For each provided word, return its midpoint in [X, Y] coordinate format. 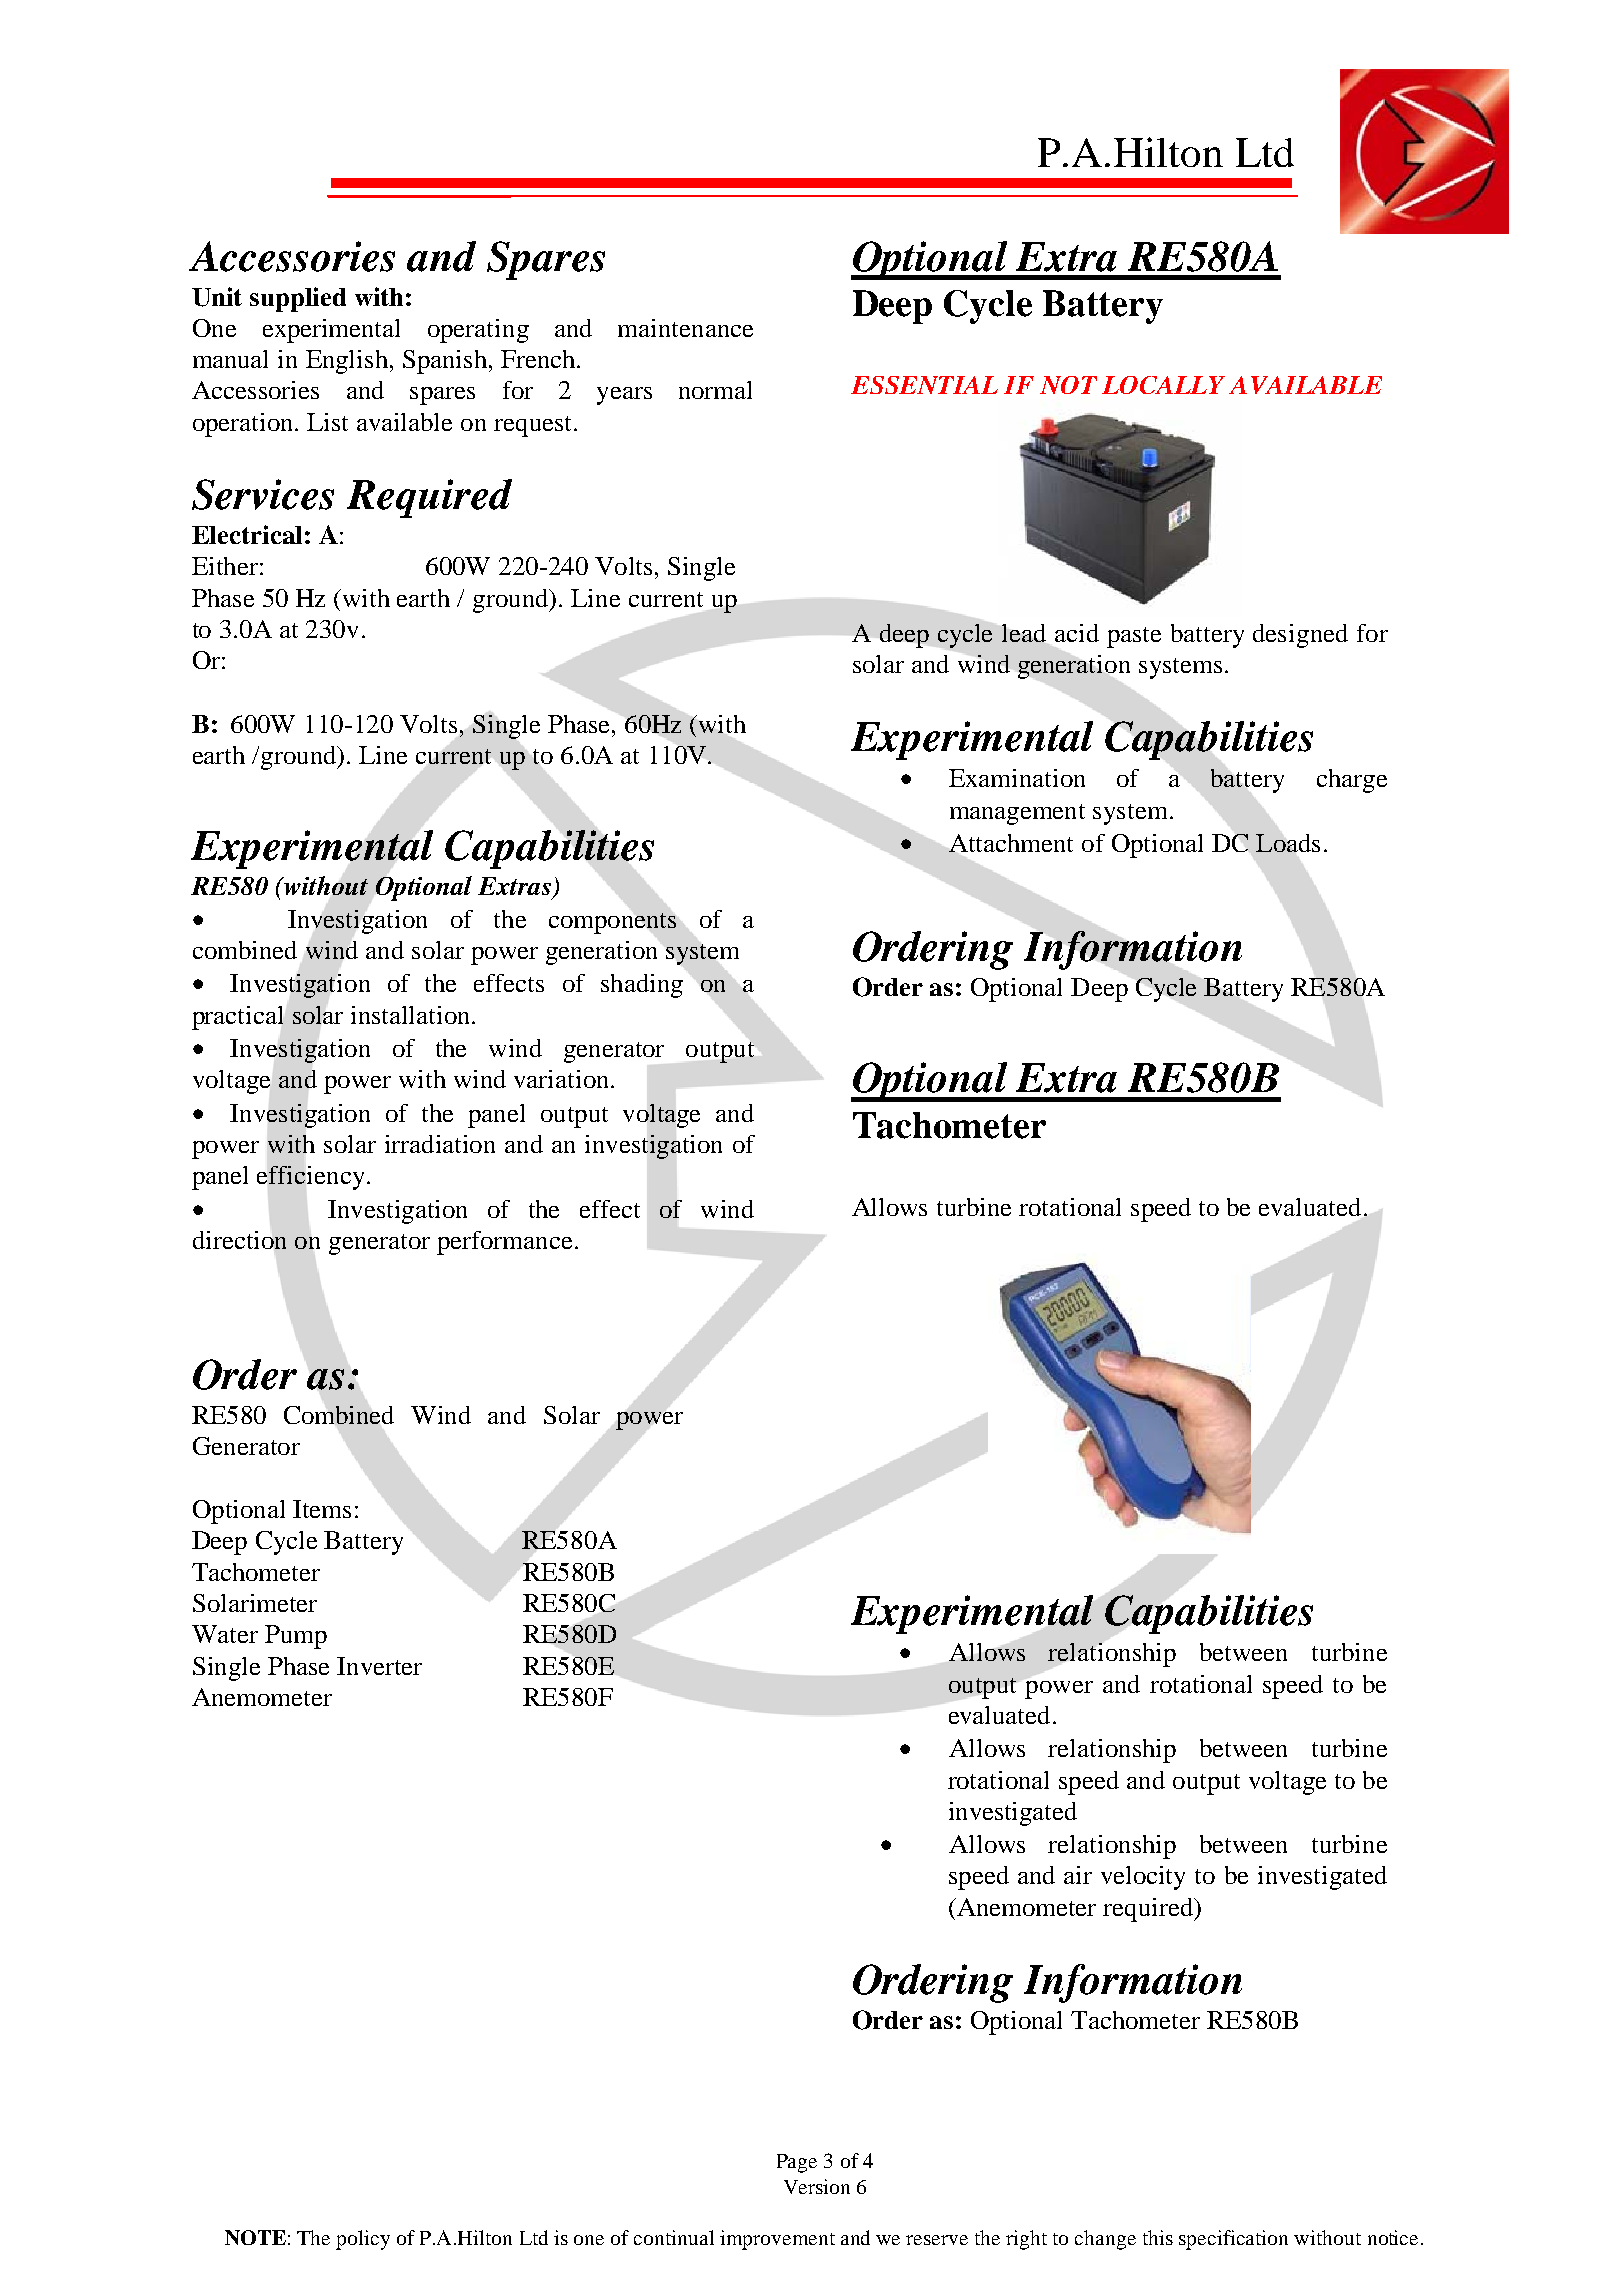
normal [715, 390]
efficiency [310, 1178]
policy [363, 2240]
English [347, 362]
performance [504, 1243]
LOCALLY [1163, 385]
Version [817, 2186]
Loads [1288, 843]
